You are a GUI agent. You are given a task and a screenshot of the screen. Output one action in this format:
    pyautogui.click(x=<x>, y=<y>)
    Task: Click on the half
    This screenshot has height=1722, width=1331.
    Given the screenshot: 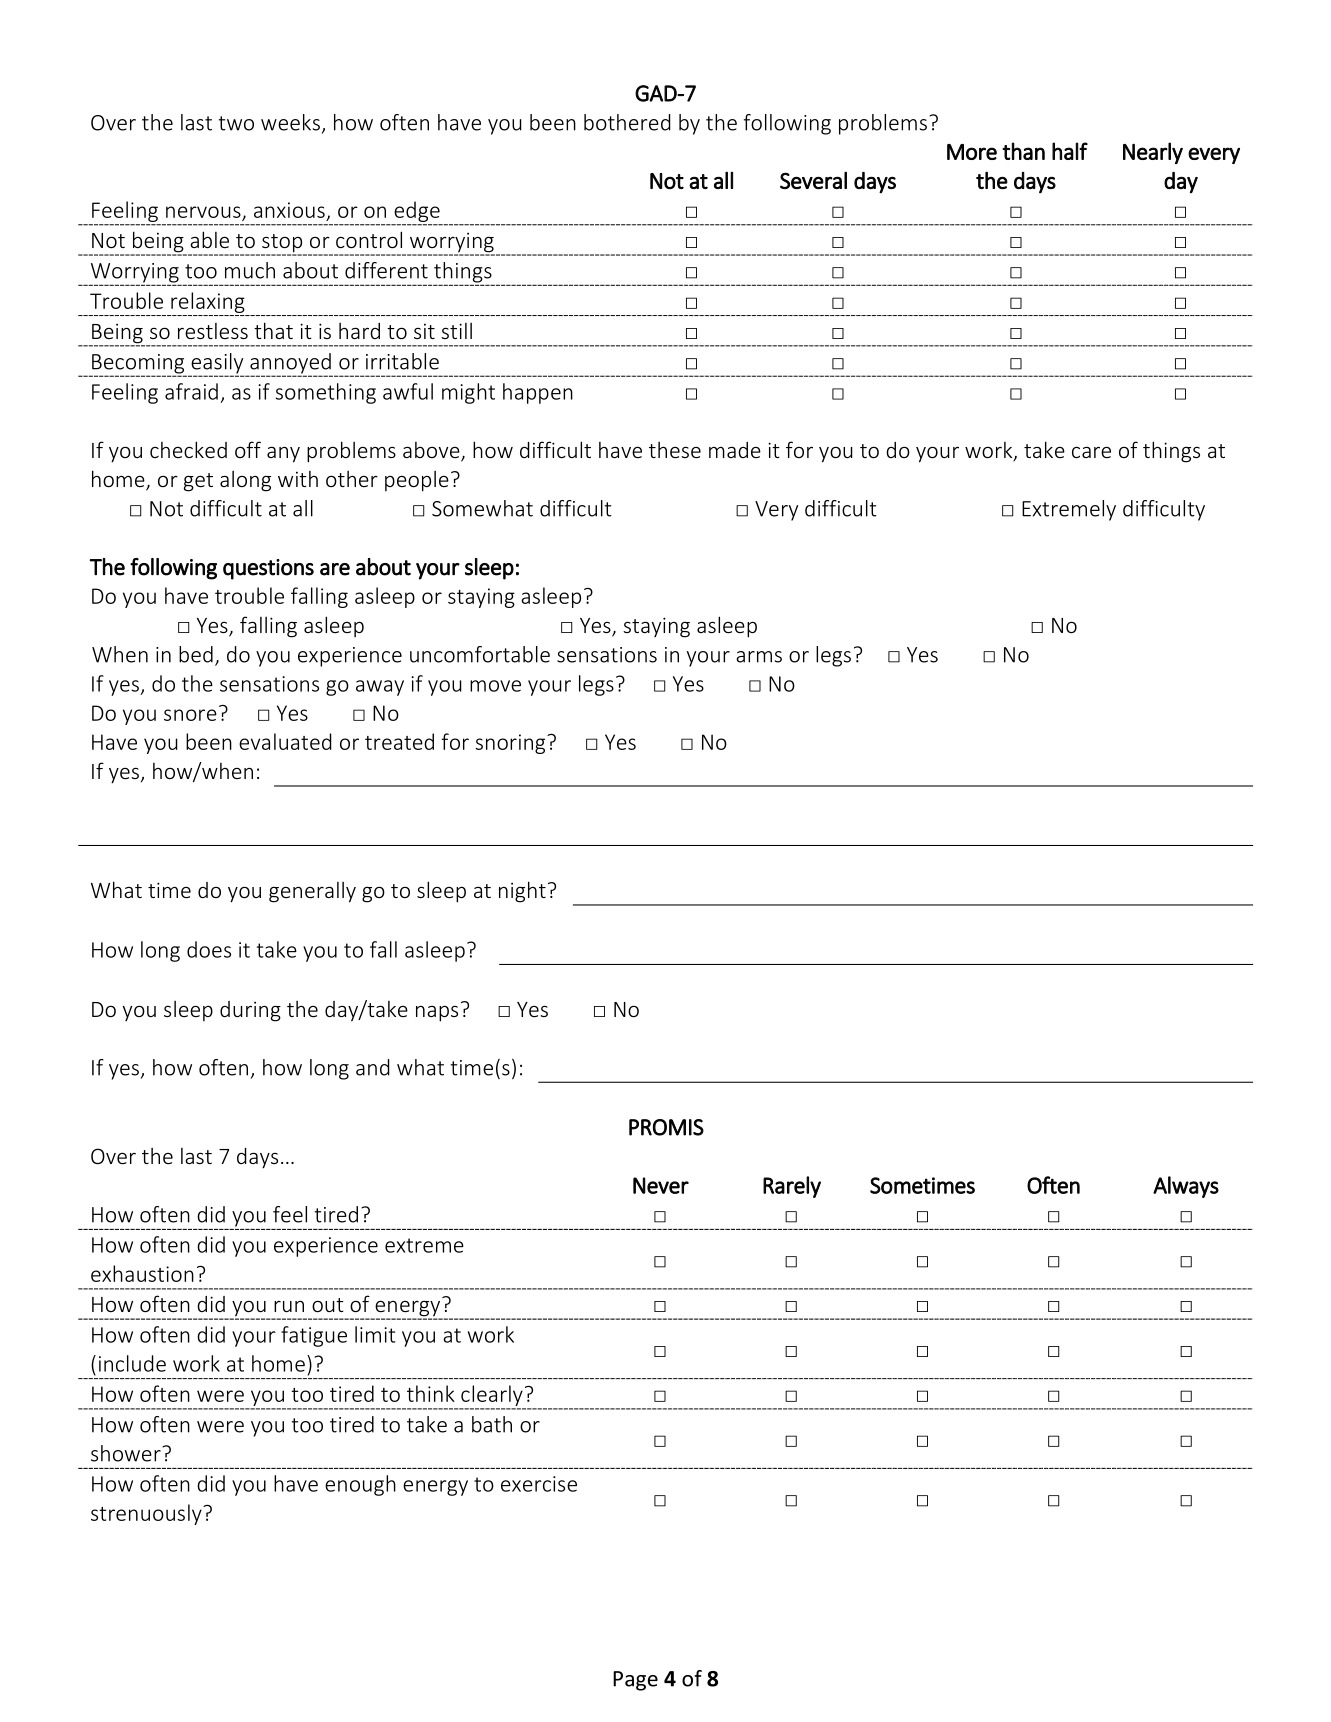 What is the action you would take?
    pyautogui.click(x=1070, y=151)
